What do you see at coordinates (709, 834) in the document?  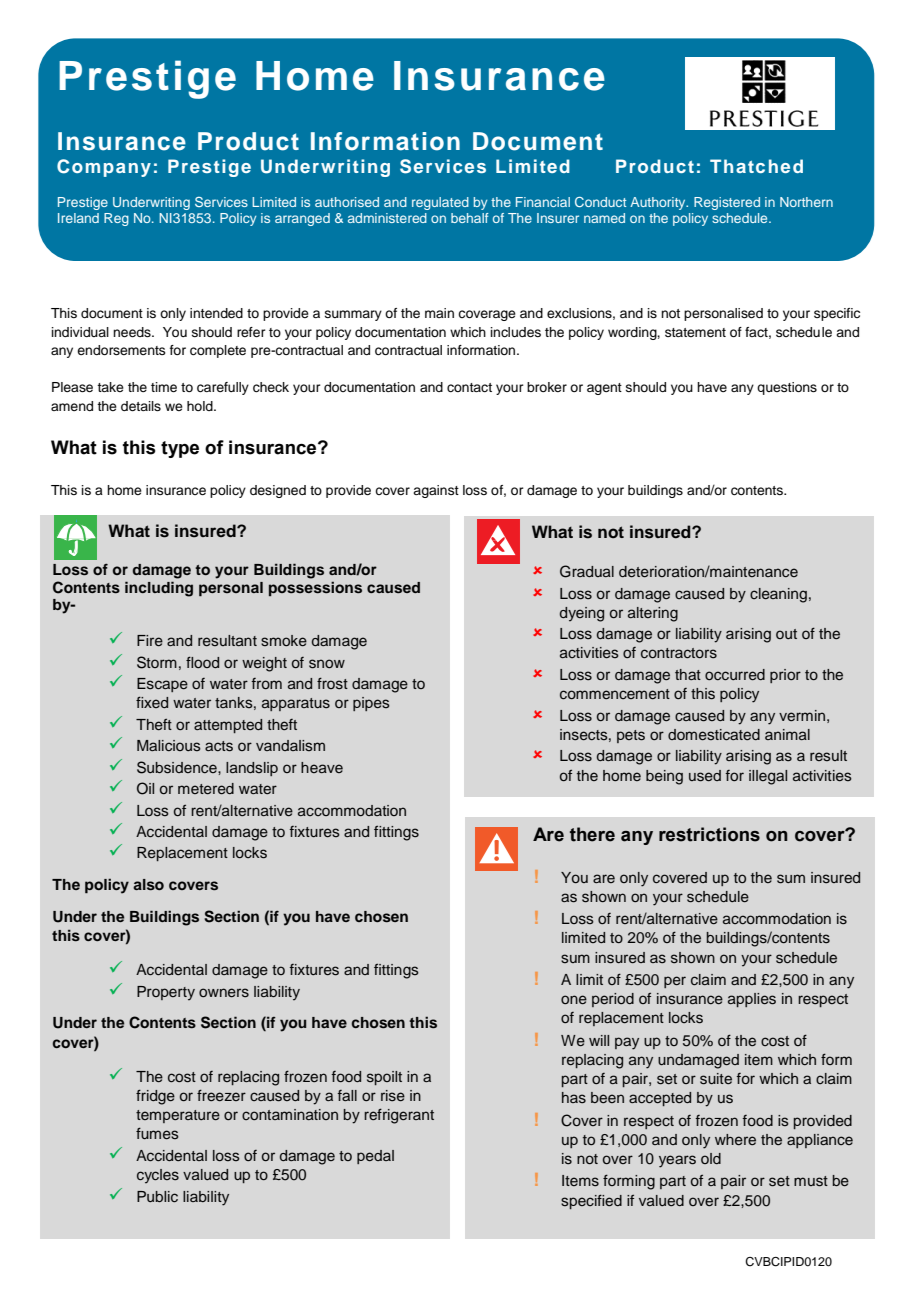 I see `restrictions` at bounding box center [709, 834].
